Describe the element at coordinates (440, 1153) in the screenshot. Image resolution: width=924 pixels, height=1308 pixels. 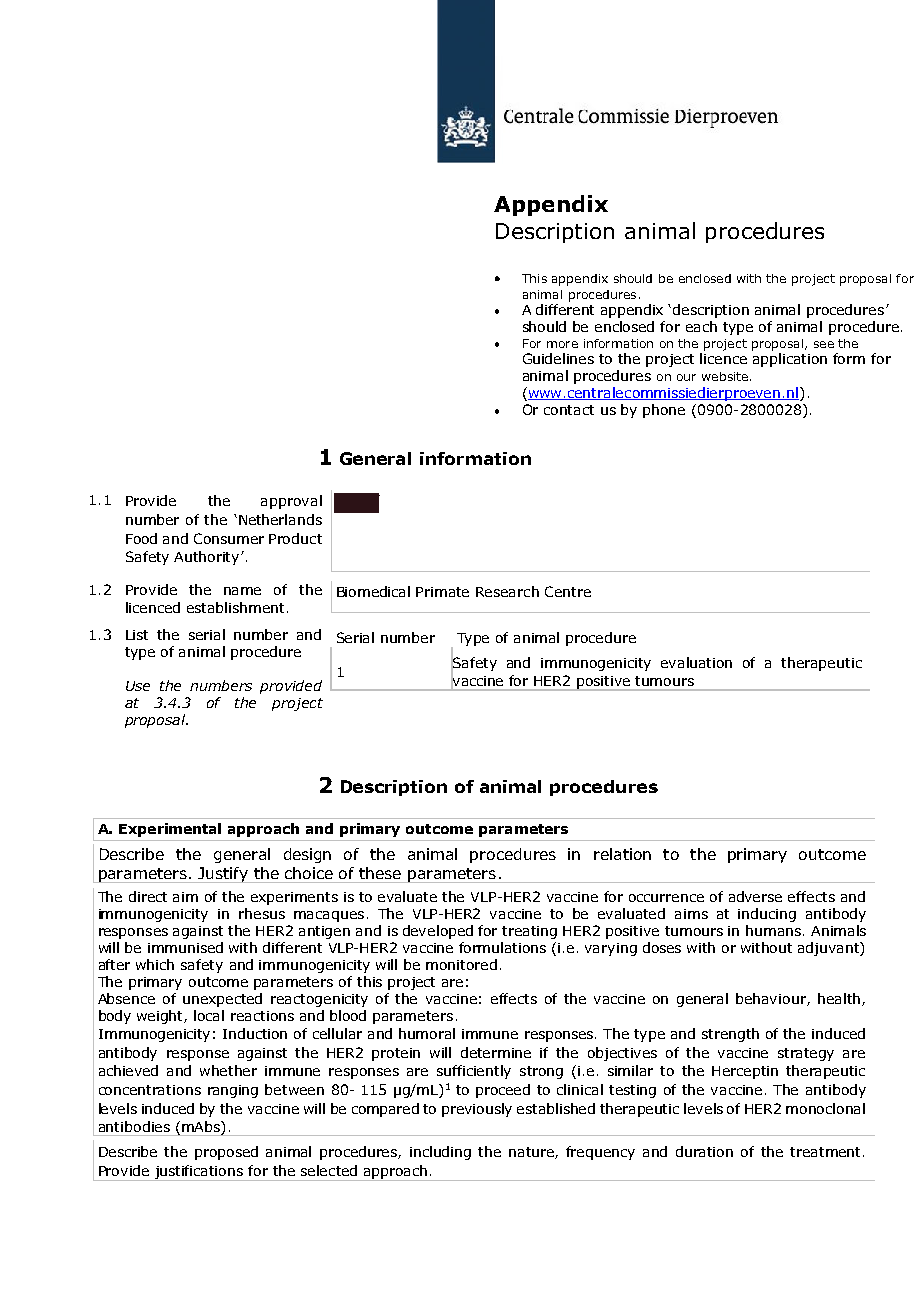
I see `including` at that location.
